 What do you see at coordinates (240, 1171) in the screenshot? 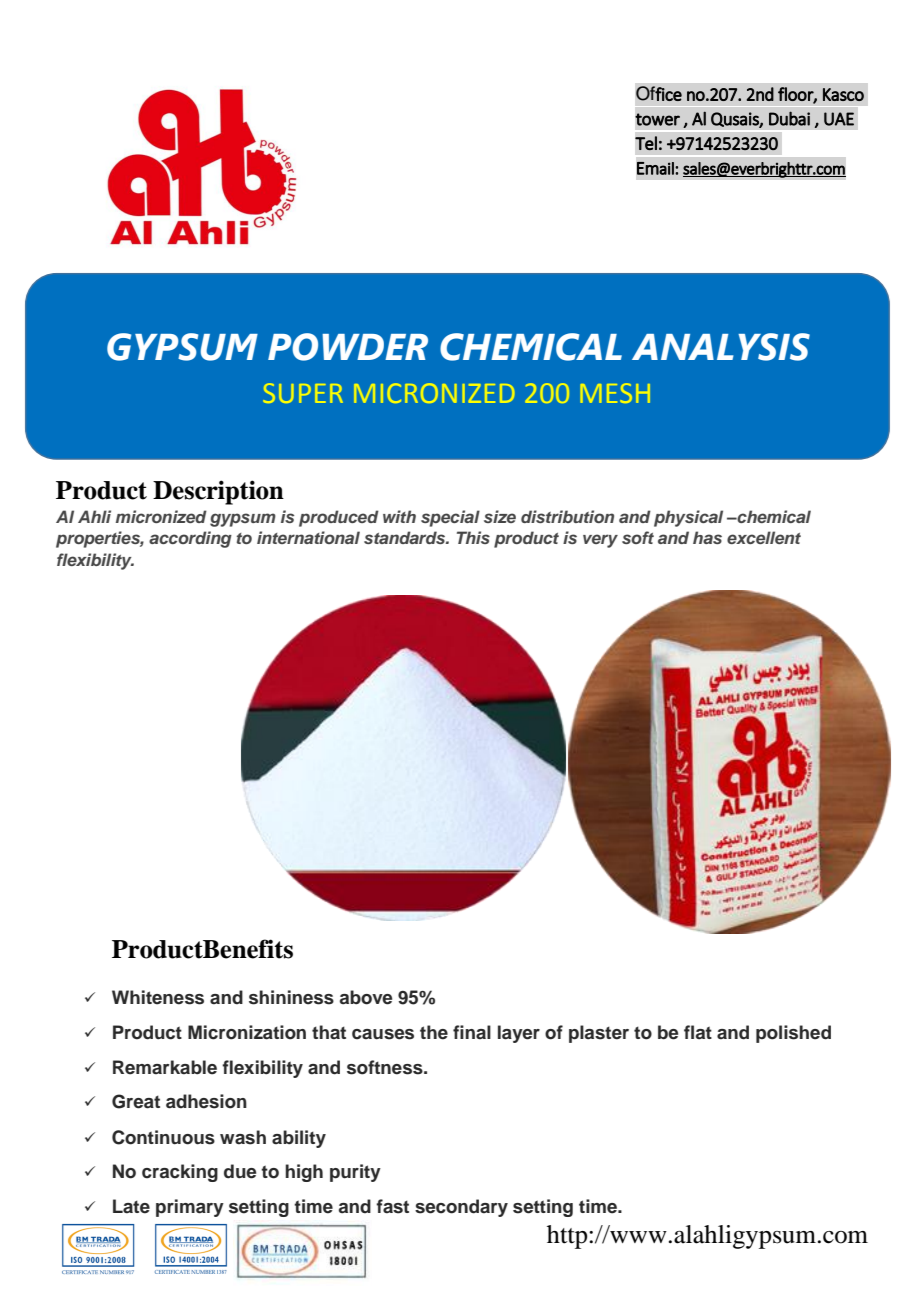
I see `due` at bounding box center [240, 1171].
